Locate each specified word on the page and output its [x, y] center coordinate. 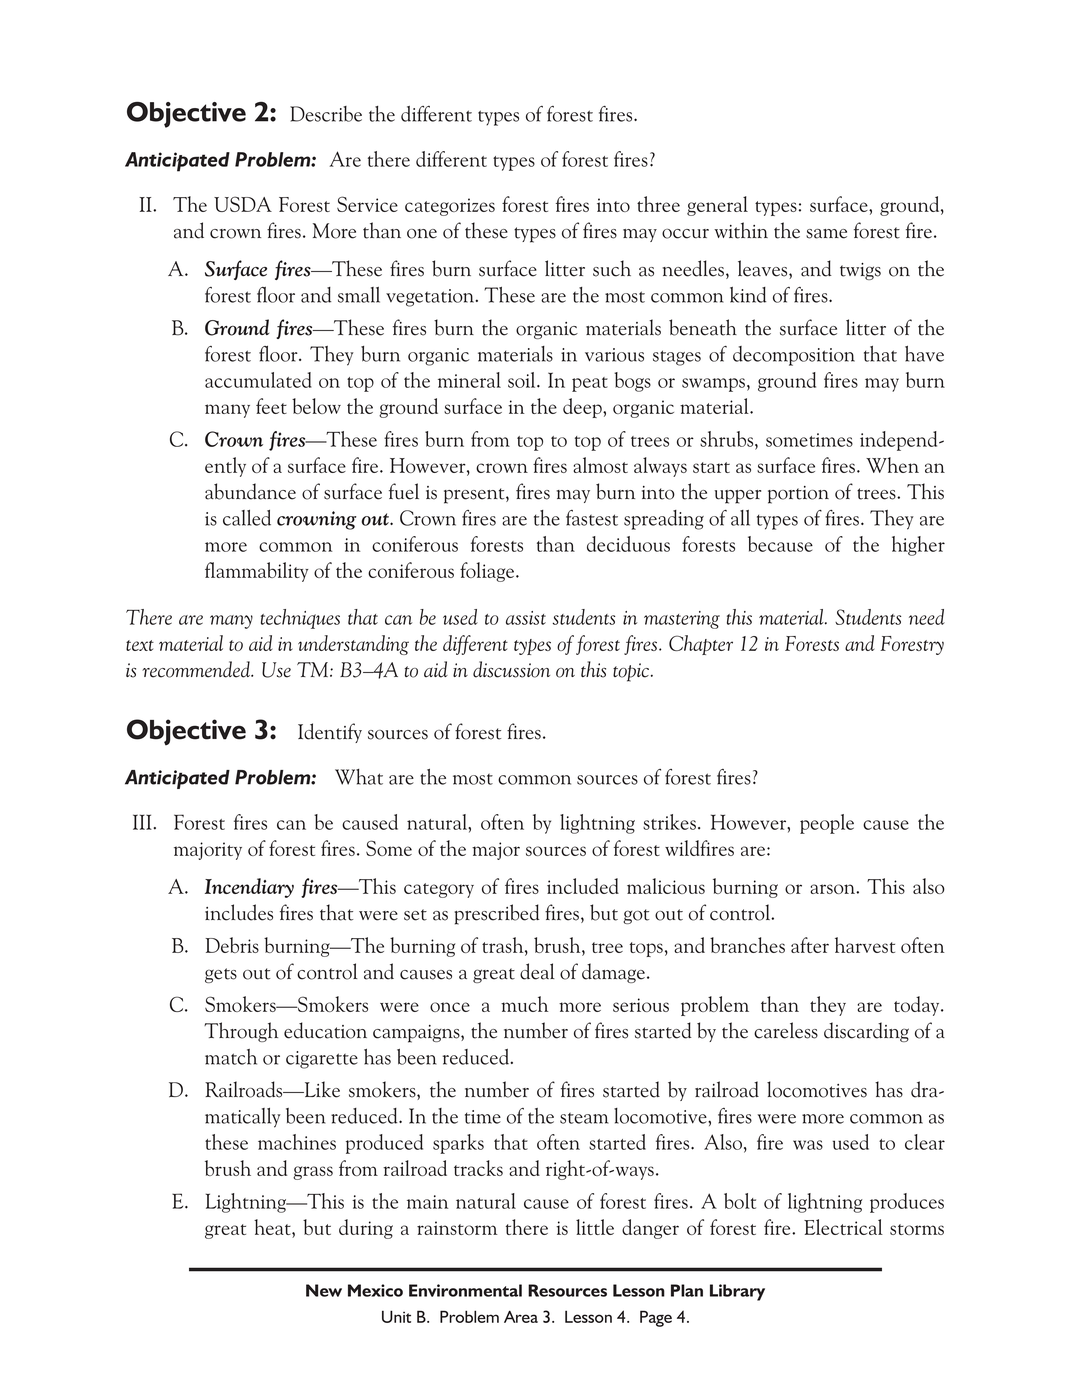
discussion [511, 669]
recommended [197, 669]
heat [273, 1228]
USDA [243, 204]
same [826, 234]
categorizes [450, 207]
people [827, 824]
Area [521, 1316]
